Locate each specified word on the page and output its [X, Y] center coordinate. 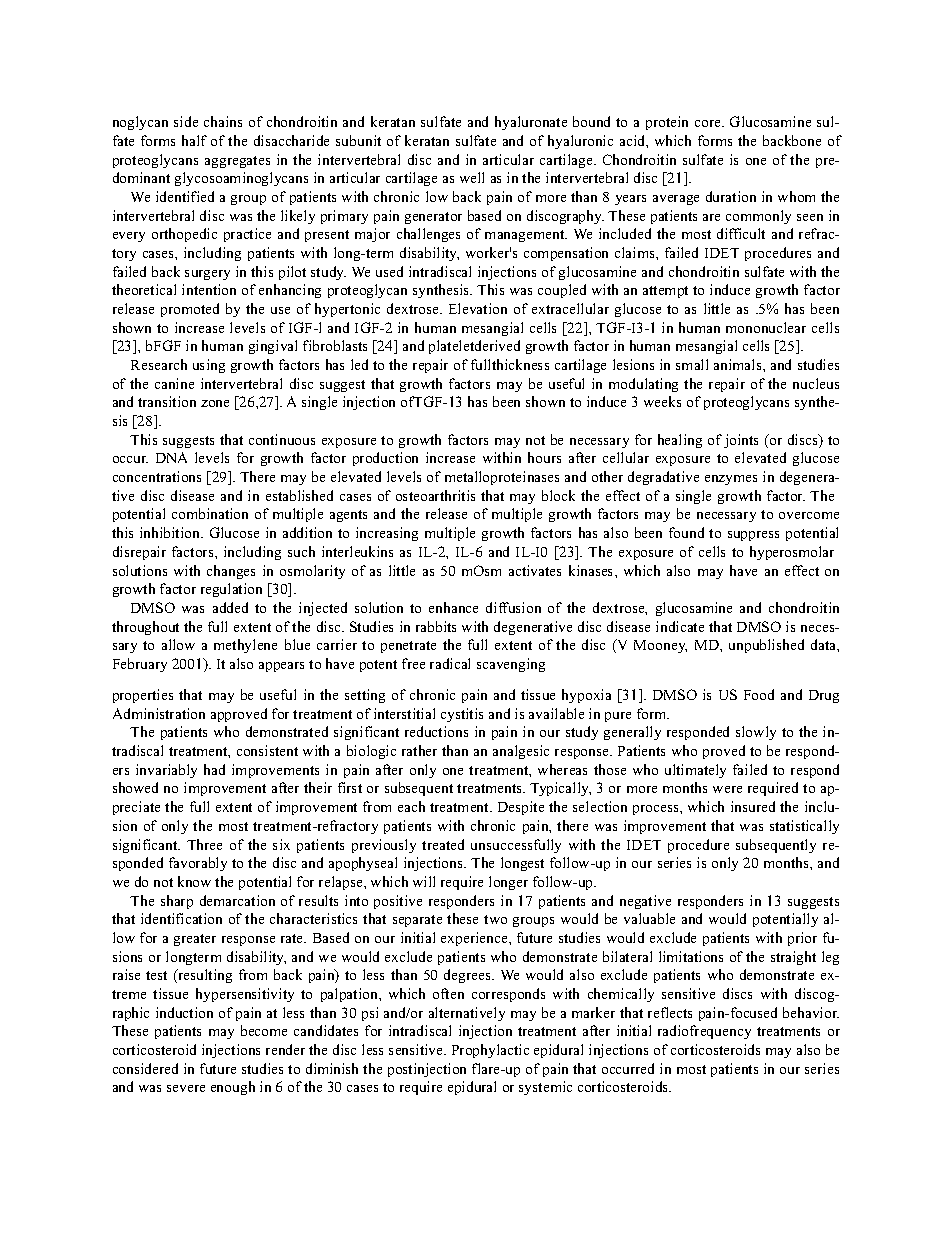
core [709, 123]
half [194, 140]
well [472, 177]
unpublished [766, 646]
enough [233, 1088]
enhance [453, 607]
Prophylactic [490, 1051]
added [230, 607]
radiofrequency [704, 1032]
